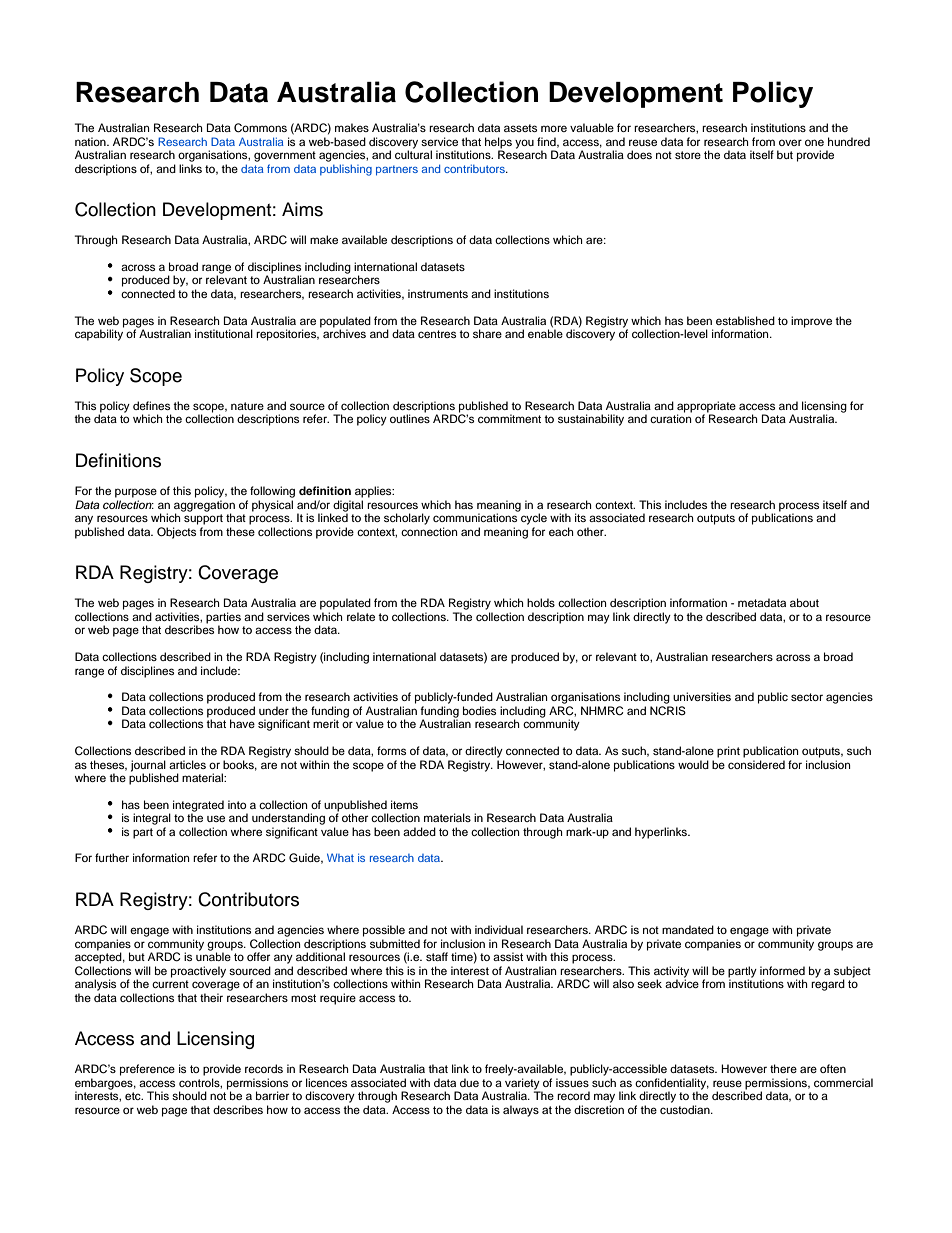 Image resolution: width=952 pixels, height=1233 pixels. Describe the element at coordinates (756, 764) in the document. I see `considered` at that location.
